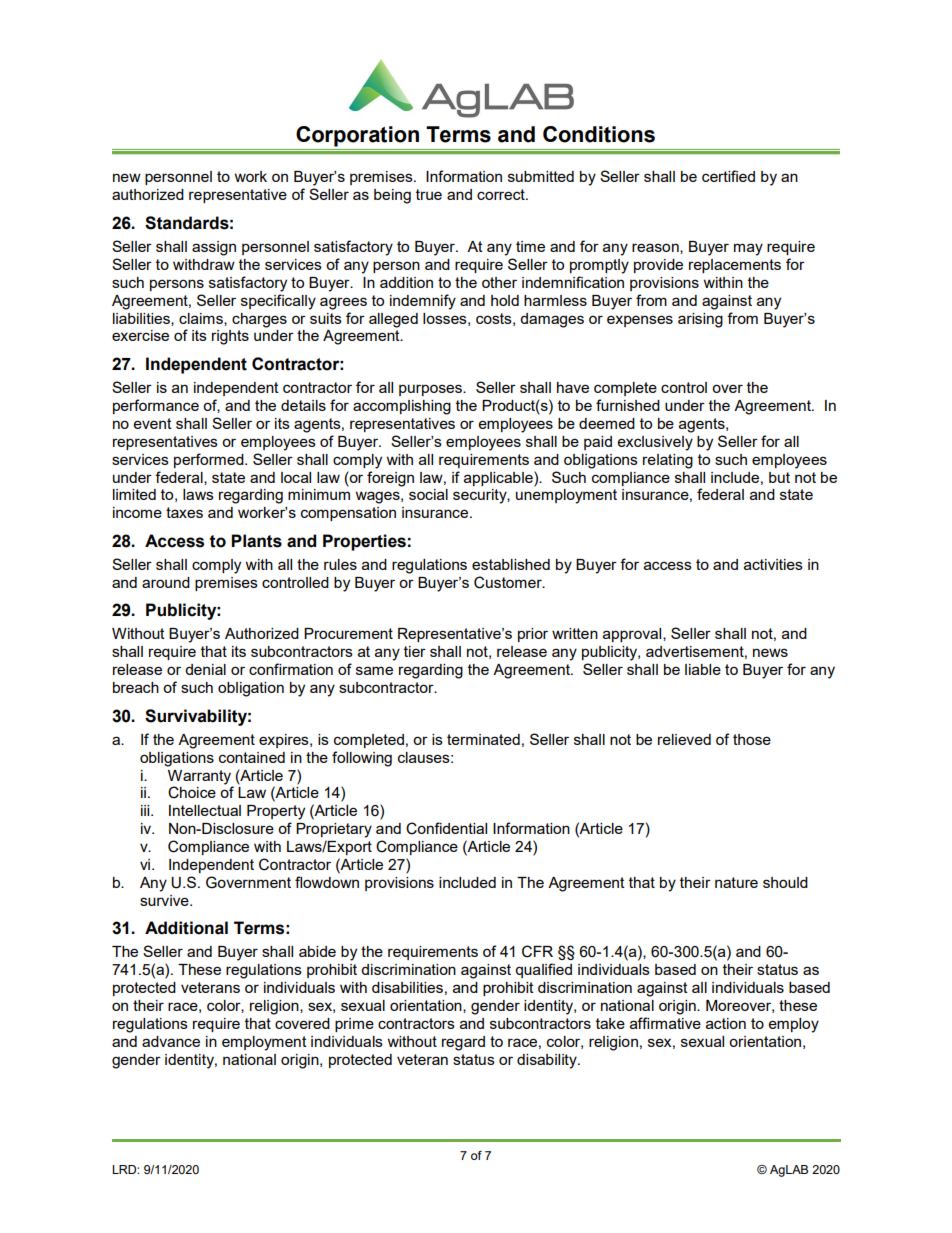 This screenshot has height=1233, width=952. Describe the element at coordinates (431, 390) in the screenshot. I see `purposes` at that location.
